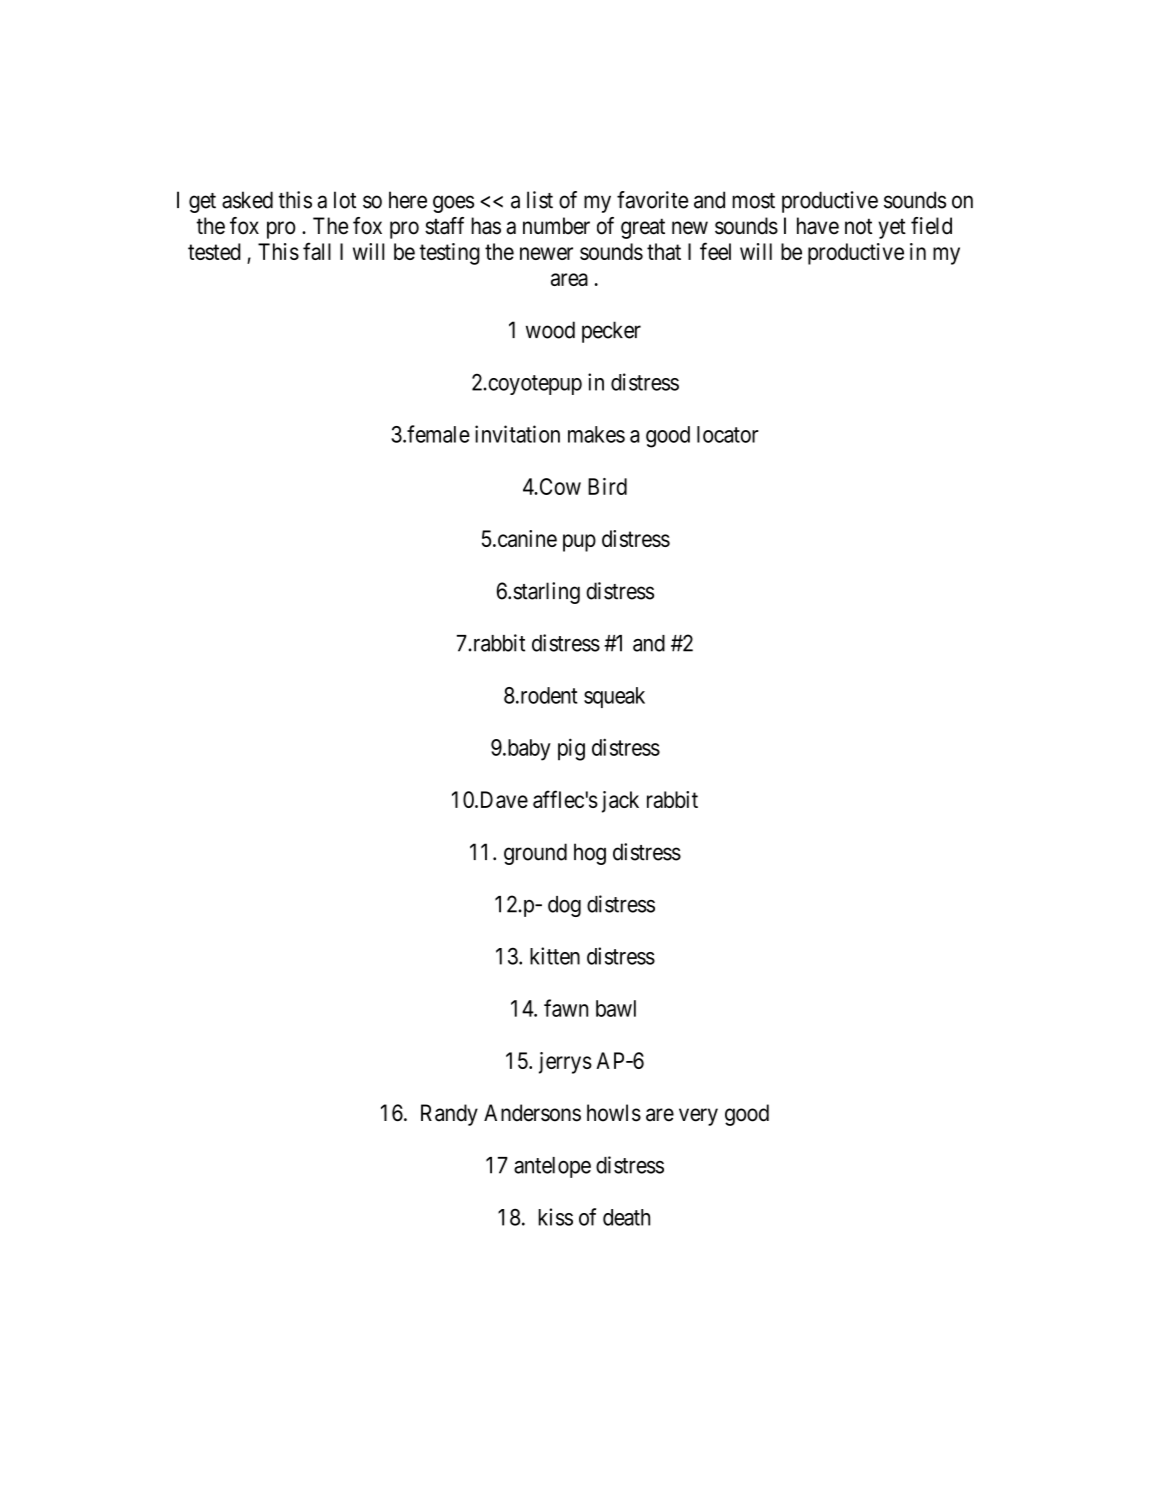 Image resolution: width=1149 pixels, height=1487 pixels. Describe the element at coordinates (858, 226) in the image. I see `not` at that location.
